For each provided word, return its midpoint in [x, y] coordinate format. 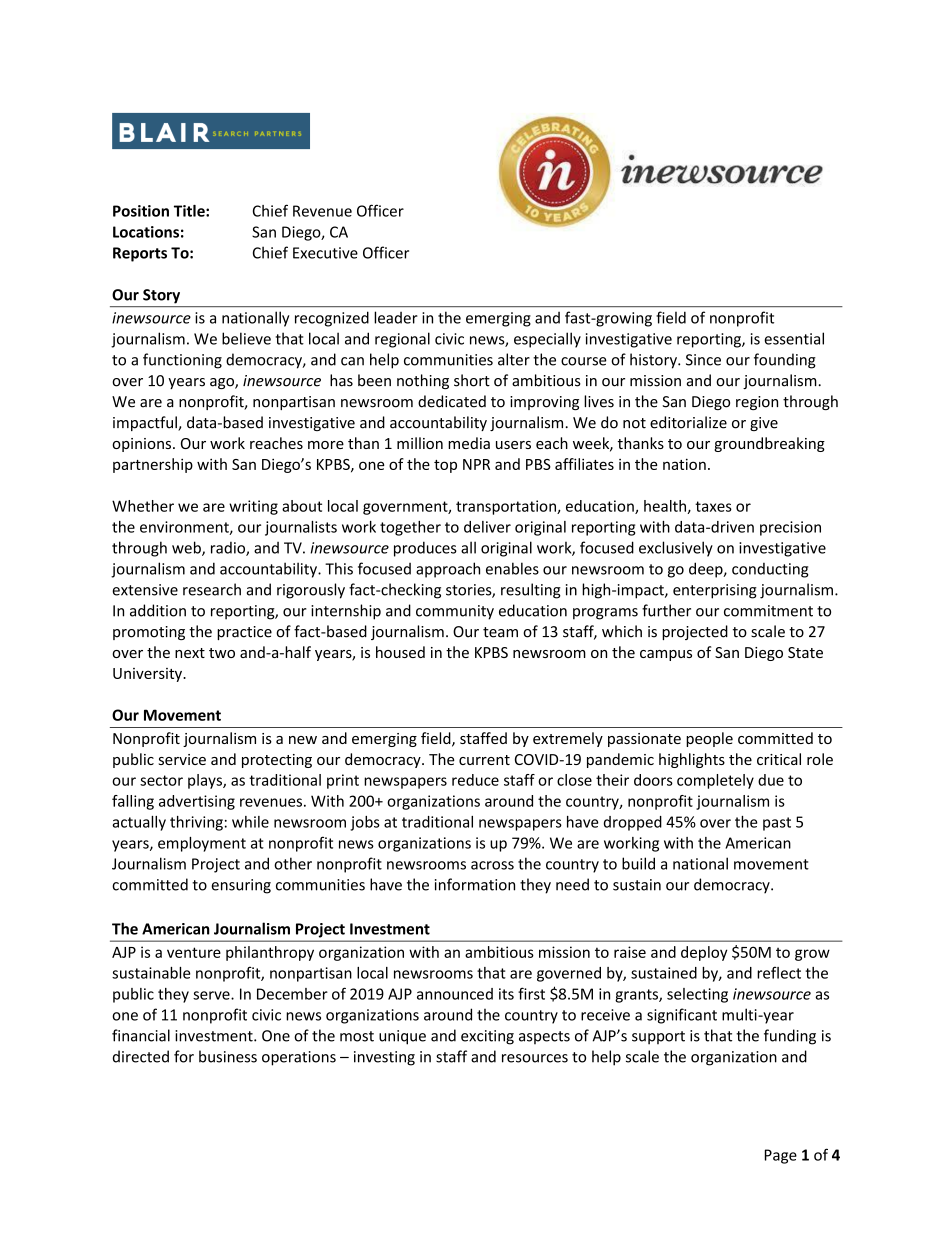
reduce [475, 780]
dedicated [452, 401]
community [455, 612]
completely [715, 781]
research [212, 589]
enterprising [715, 591]
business [228, 1056]
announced [455, 994]
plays [206, 781]
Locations [146, 232]
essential [794, 338]
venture [194, 952]
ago [223, 383]
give [764, 424]
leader [396, 317]
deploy [704, 953]
